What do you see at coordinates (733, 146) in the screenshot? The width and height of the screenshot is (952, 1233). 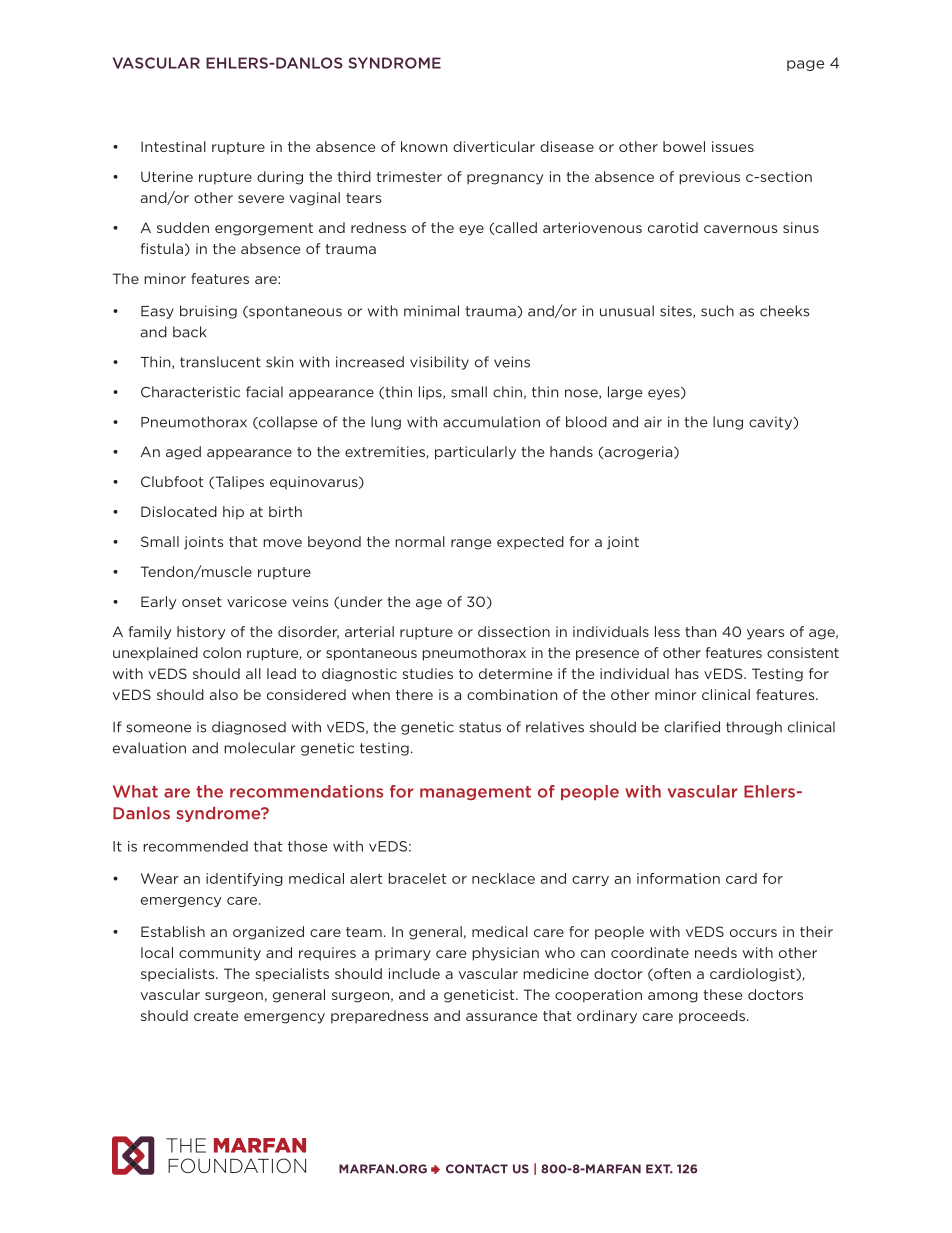 I see `issues` at bounding box center [733, 146].
